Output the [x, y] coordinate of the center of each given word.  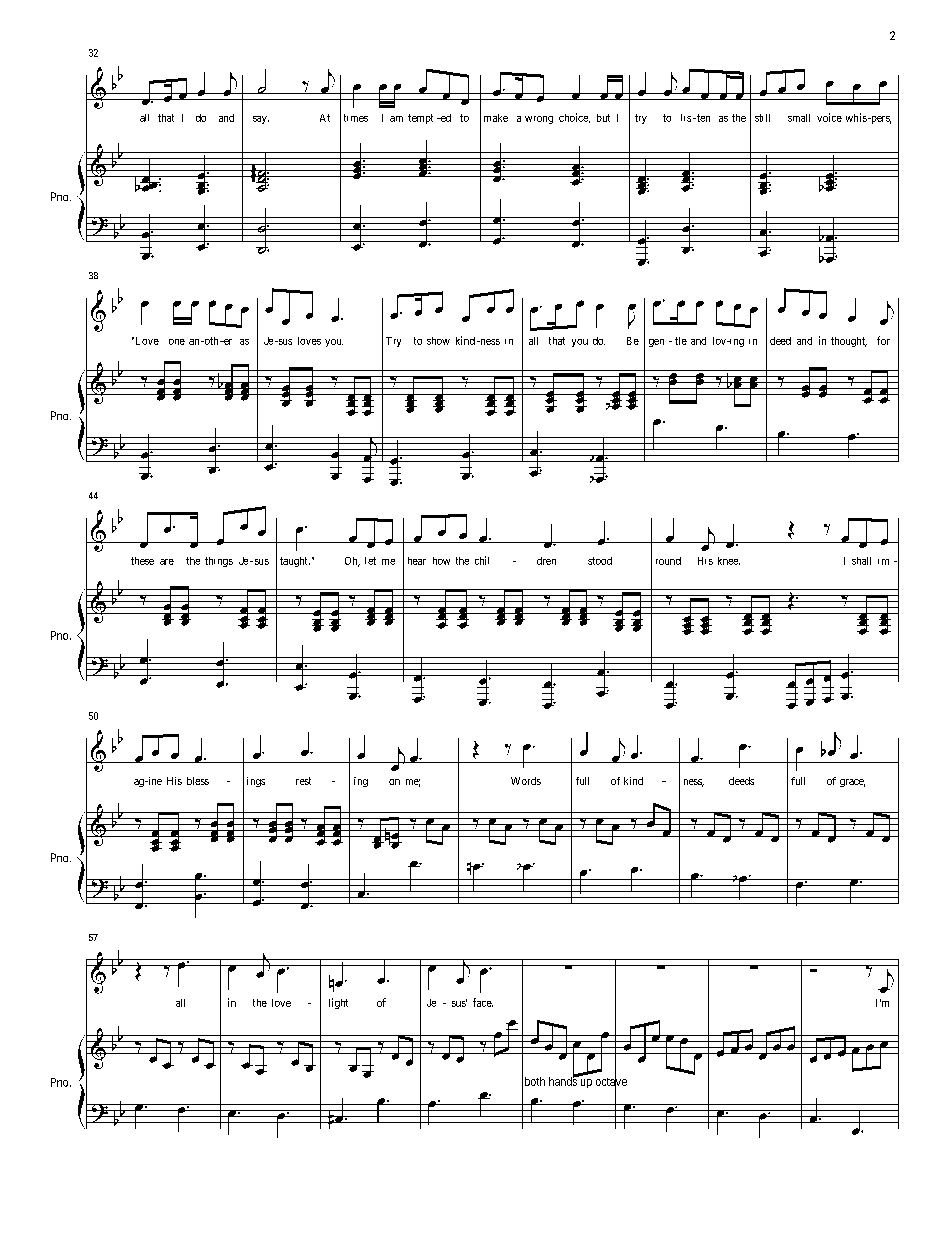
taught [295, 562]
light [338, 1003]
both [533, 1081]
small [799, 118]
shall [861, 561]
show [438, 341]
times [356, 118]
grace [852, 783]
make [496, 118]
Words [526, 781]
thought [849, 342]
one [177, 342]
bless [198, 781]
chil [482, 560]
